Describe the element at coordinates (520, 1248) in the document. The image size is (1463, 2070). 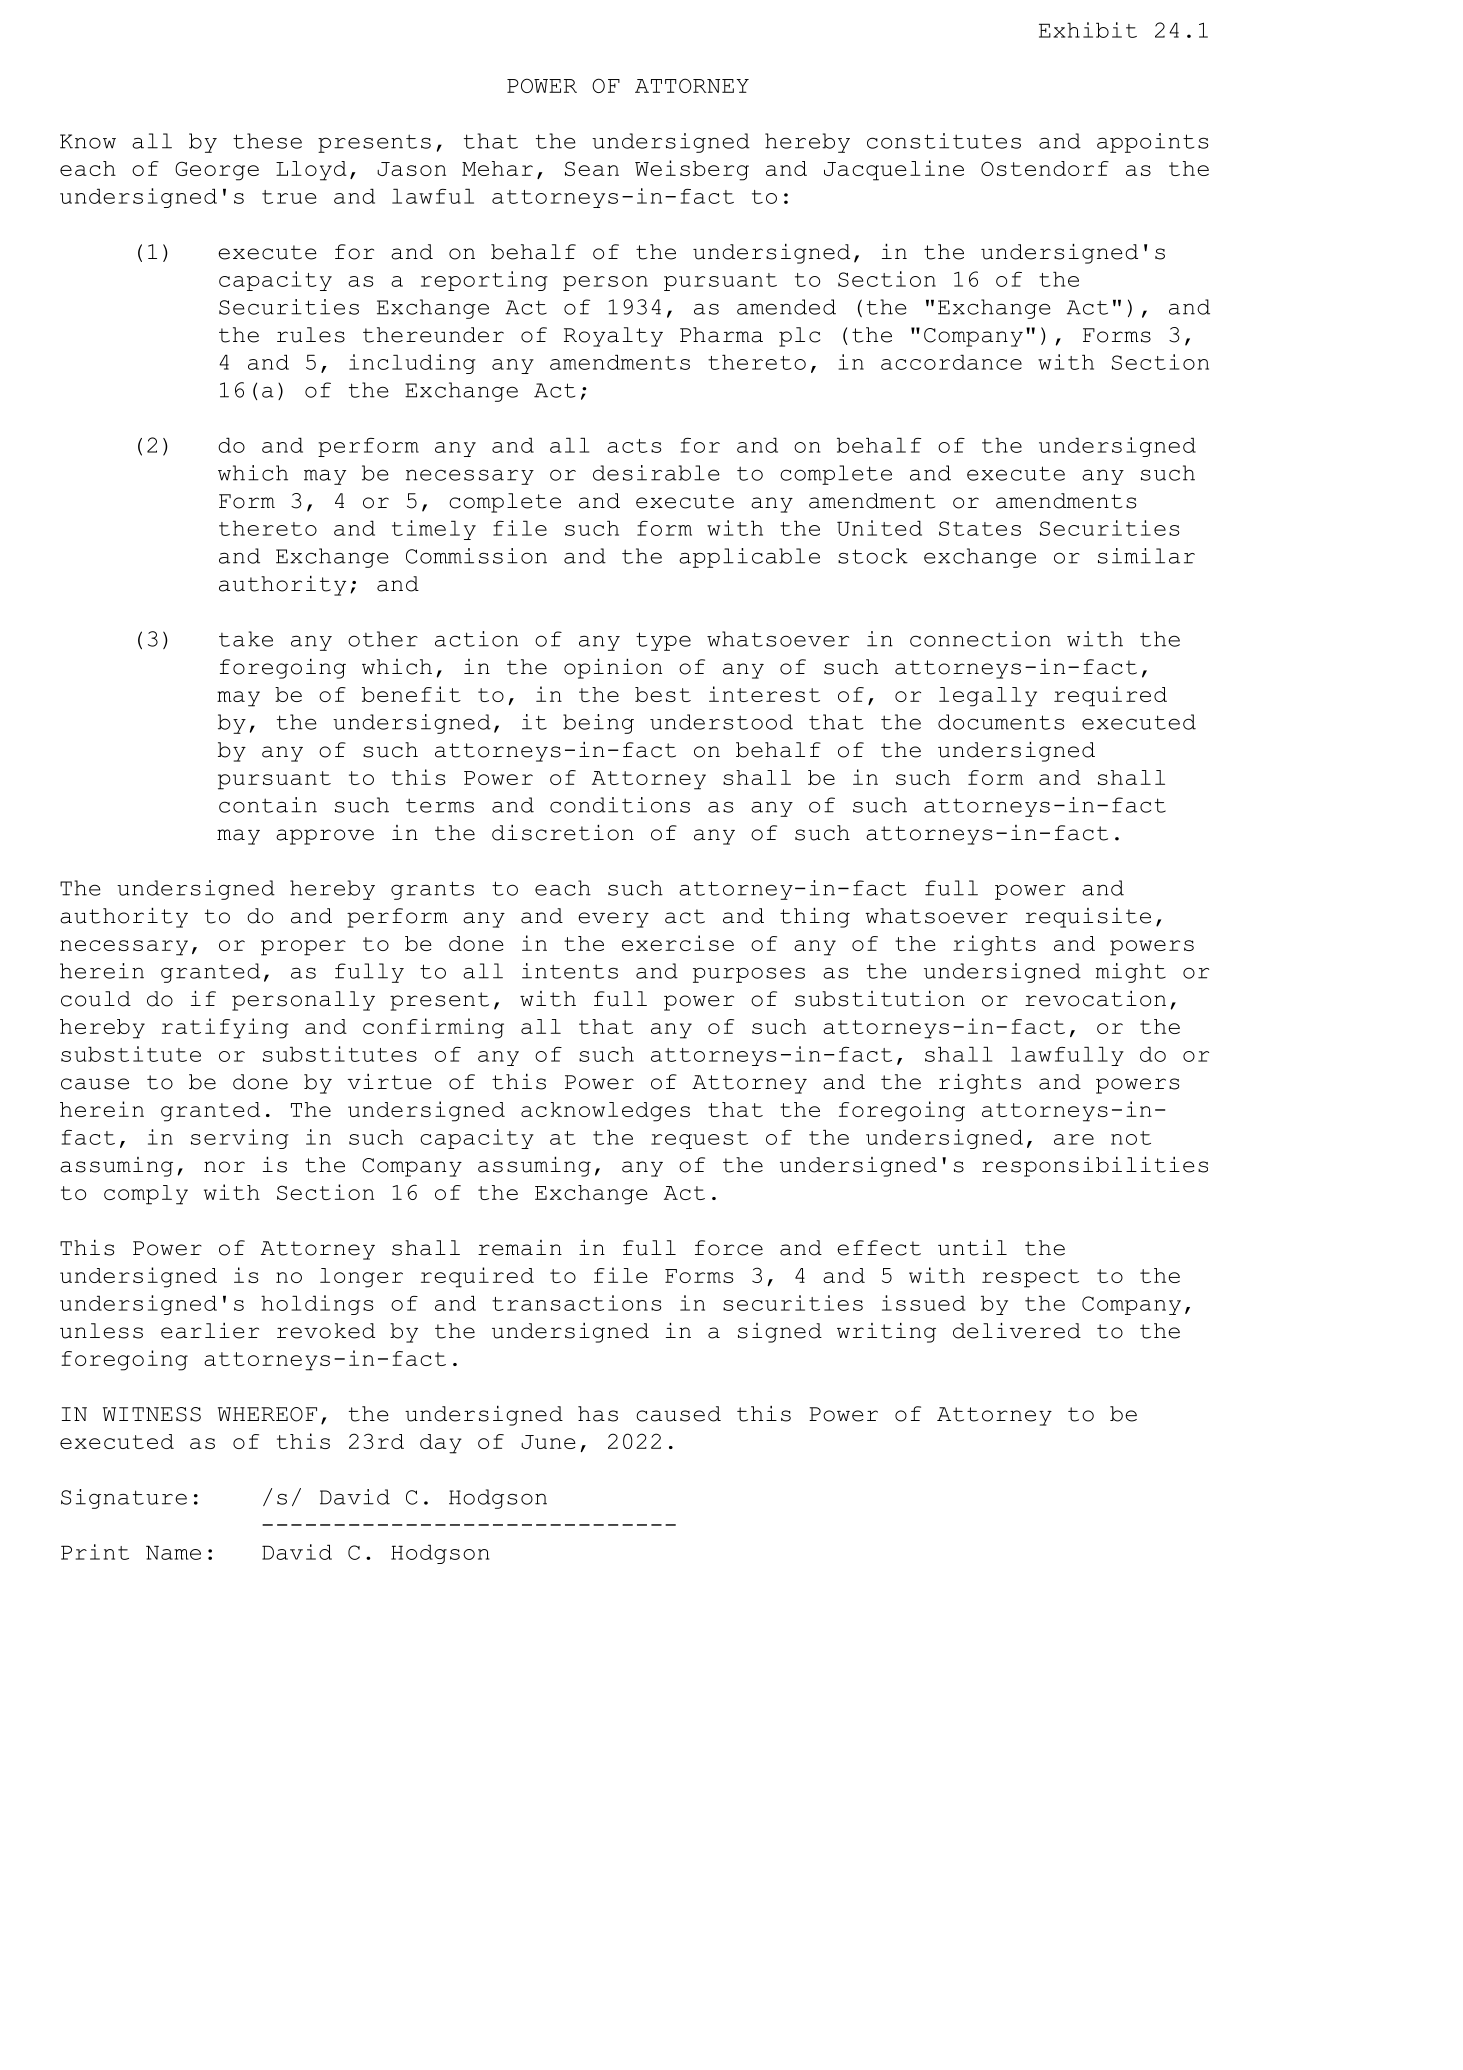
I see `remain` at that location.
